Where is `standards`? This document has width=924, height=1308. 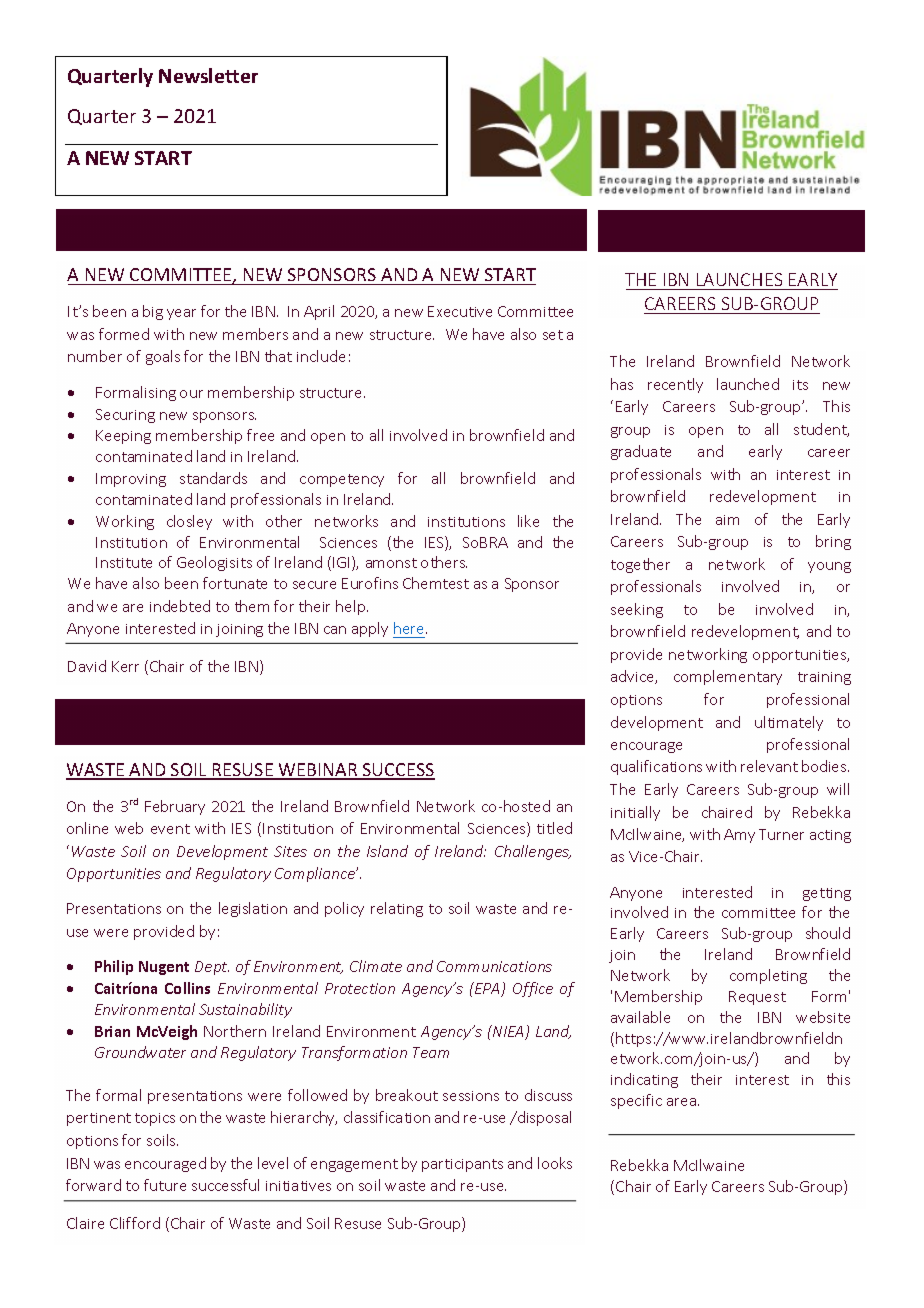 standards is located at coordinates (213, 478).
